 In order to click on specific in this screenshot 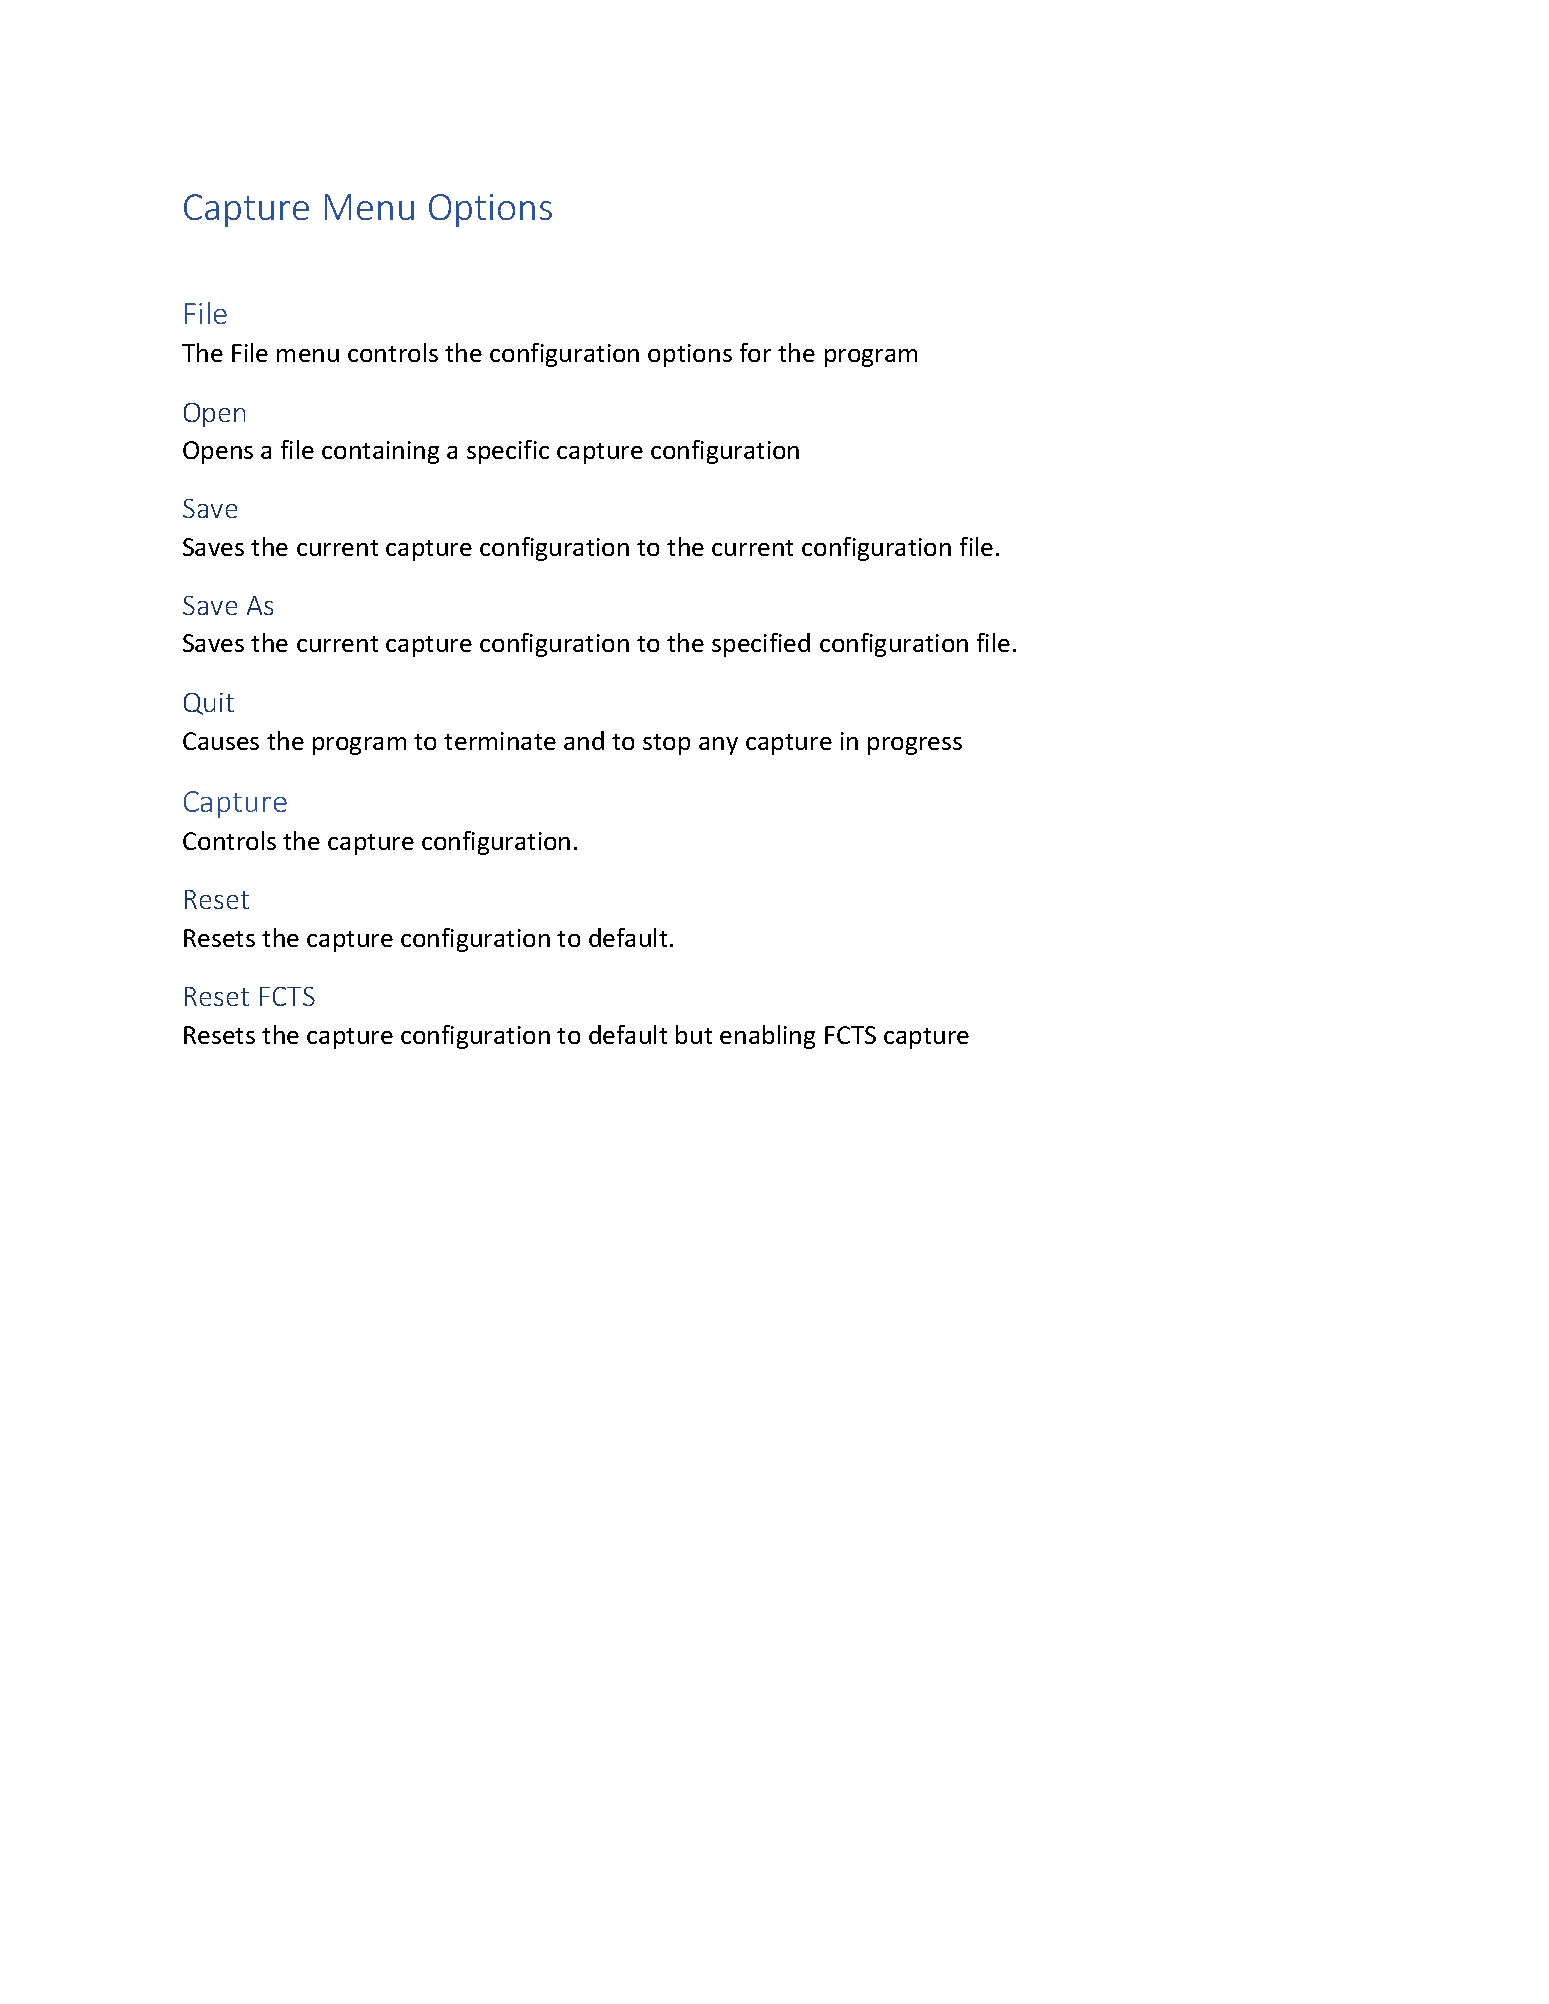, I will do `click(508, 452)`.
